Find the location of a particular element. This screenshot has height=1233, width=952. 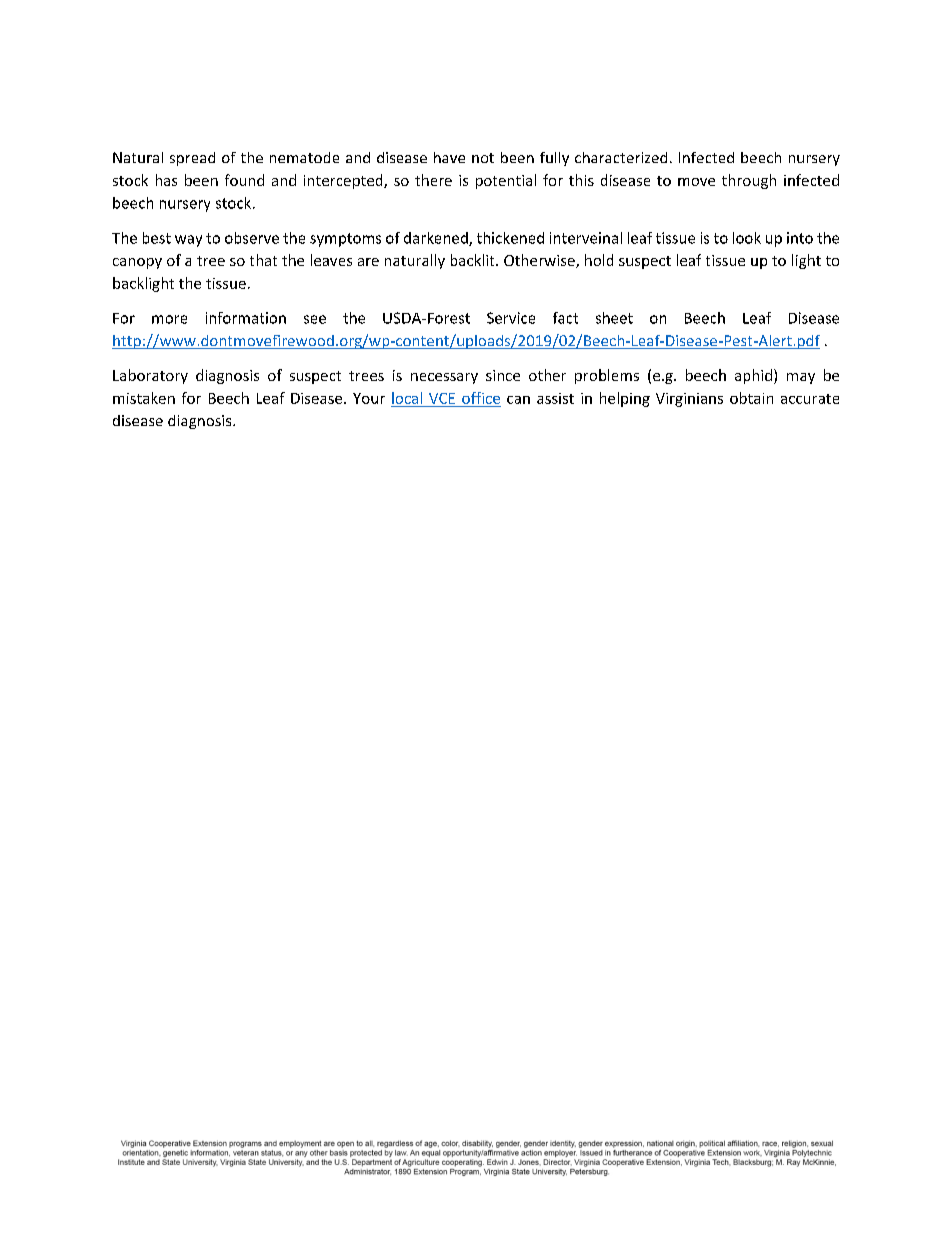

office is located at coordinates (481, 398).
